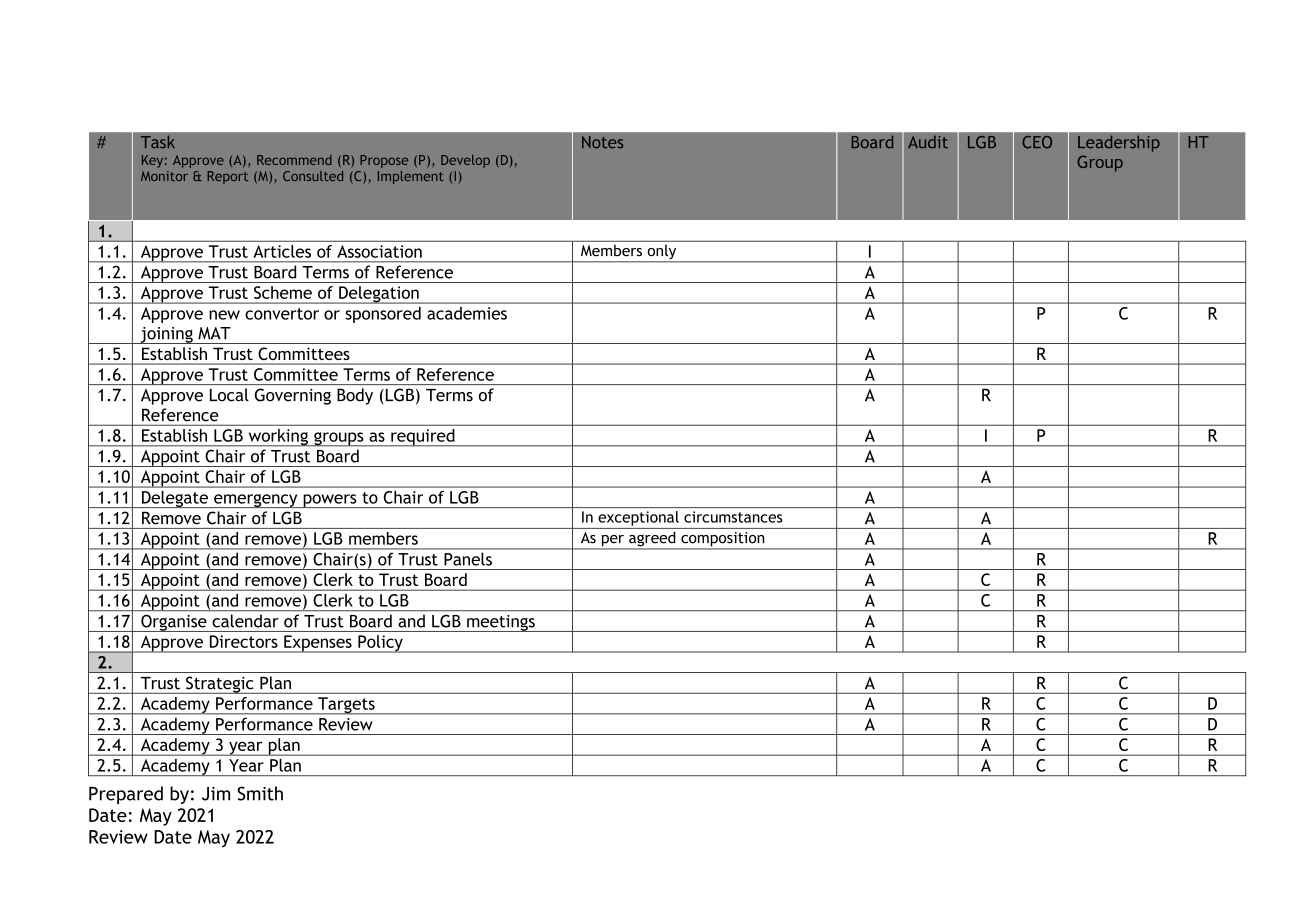  What do you see at coordinates (1037, 142) in the page?
I see `CEO` at bounding box center [1037, 142].
